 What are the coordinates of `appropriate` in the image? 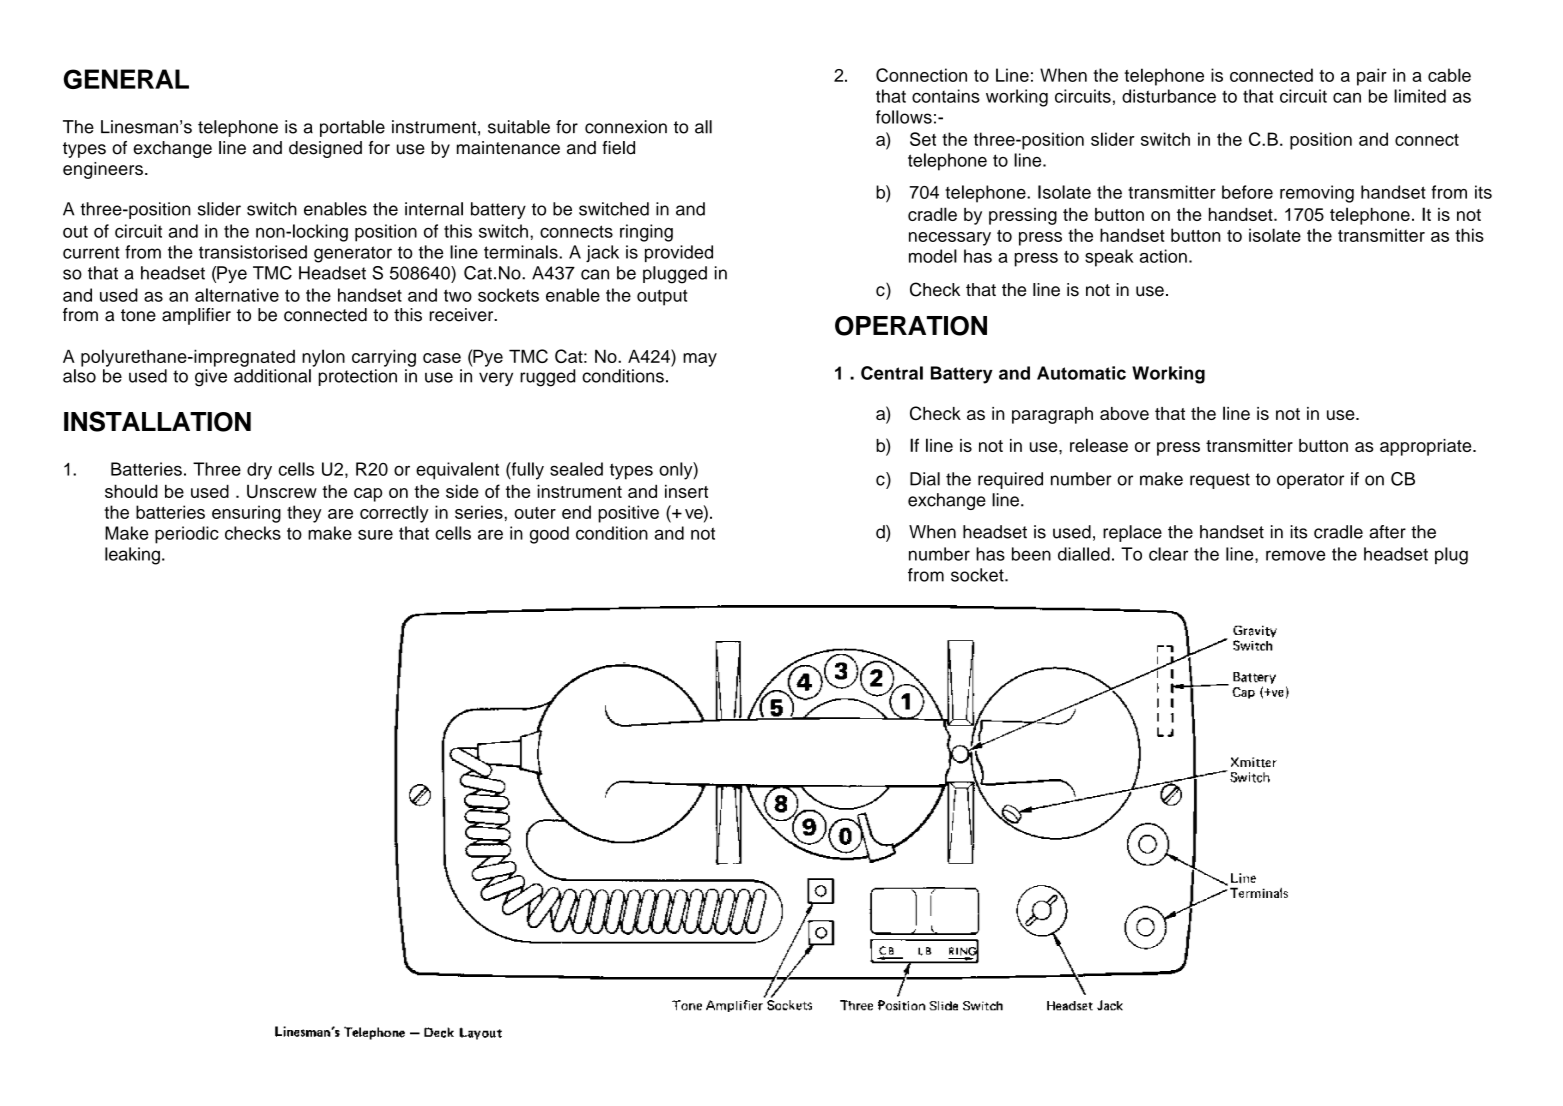 It's located at (1427, 447).
